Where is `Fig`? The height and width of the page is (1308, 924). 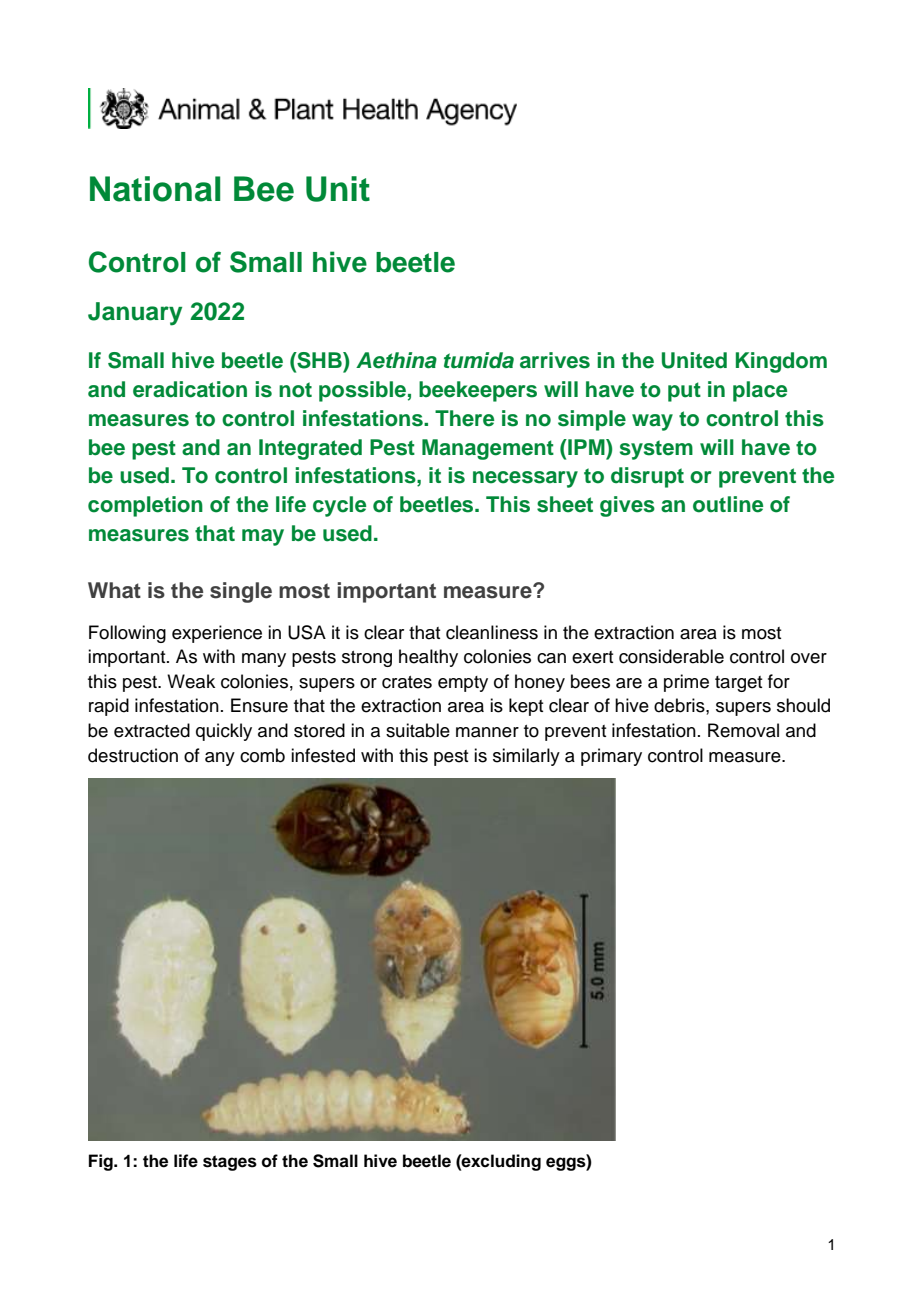
Fig is located at coordinates (102, 1162).
